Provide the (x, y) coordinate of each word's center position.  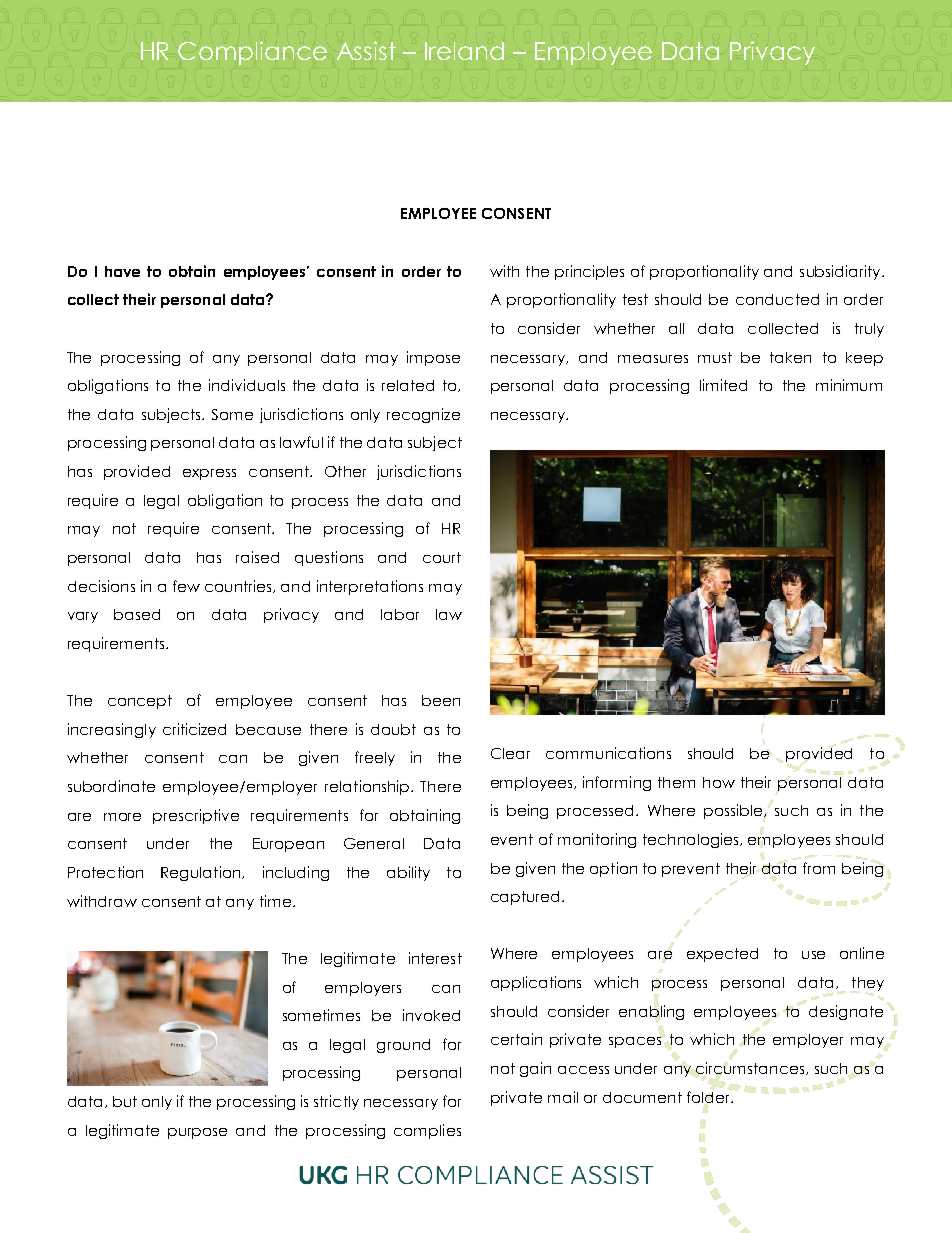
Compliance (252, 53)
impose (433, 358)
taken (790, 357)
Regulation (202, 873)
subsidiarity (841, 272)
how (719, 782)
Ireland (464, 51)
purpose (197, 1133)
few (186, 586)
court (442, 557)
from (819, 868)
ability (408, 873)
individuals (247, 385)
